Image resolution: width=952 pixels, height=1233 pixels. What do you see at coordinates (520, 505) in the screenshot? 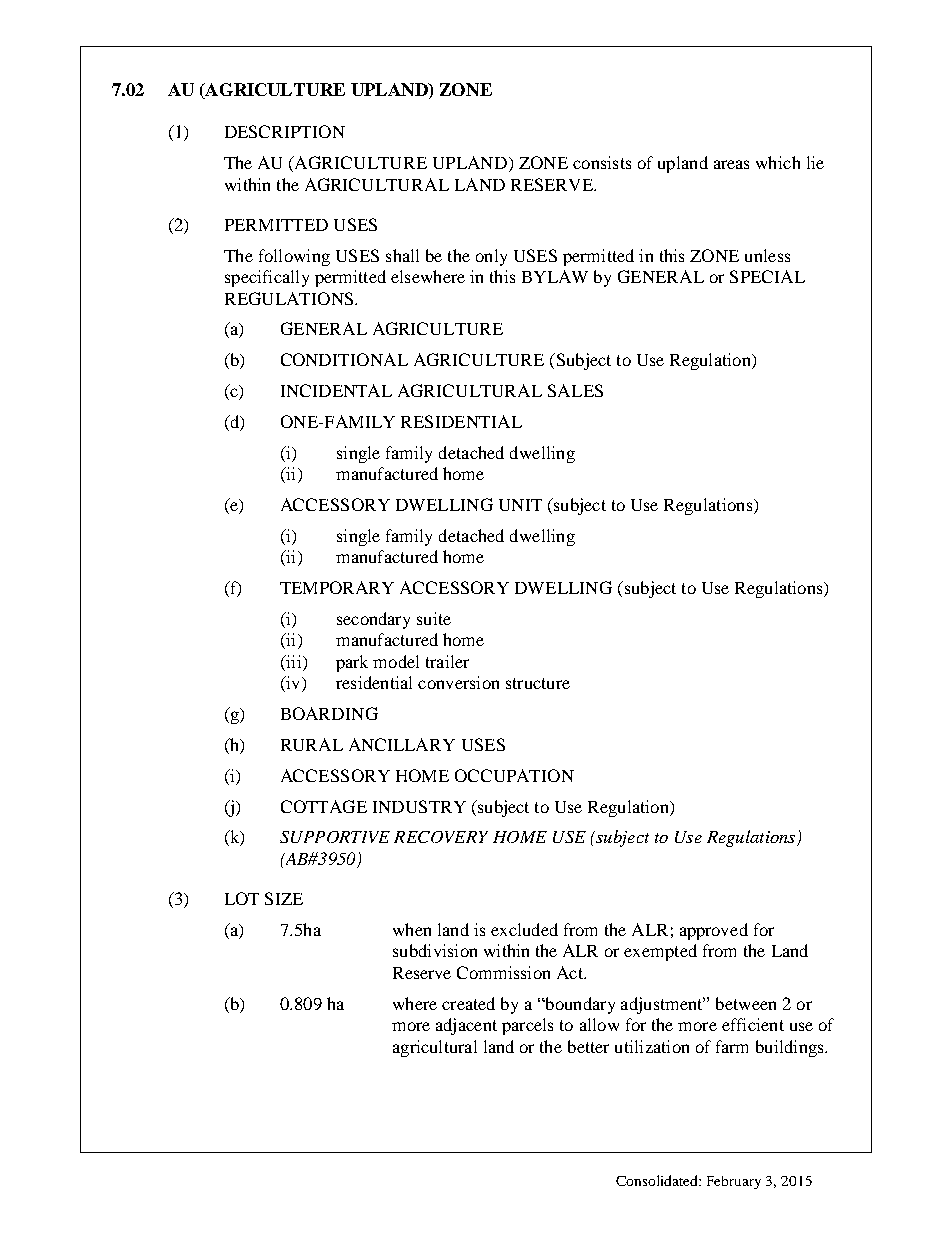
I see `UNIT` at bounding box center [520, 505].
